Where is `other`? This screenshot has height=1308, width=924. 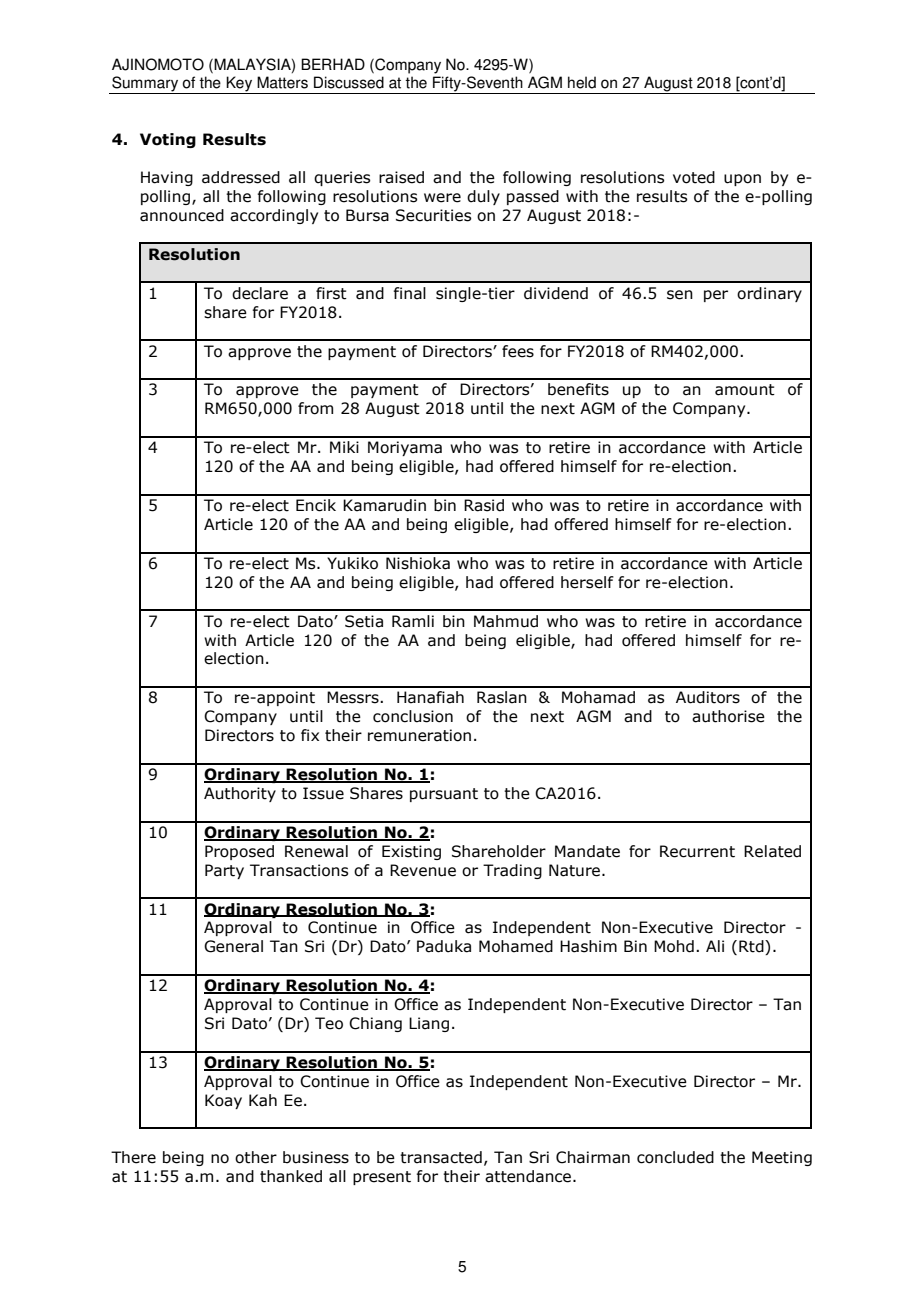 other is located at coordinates (256, 1157).
